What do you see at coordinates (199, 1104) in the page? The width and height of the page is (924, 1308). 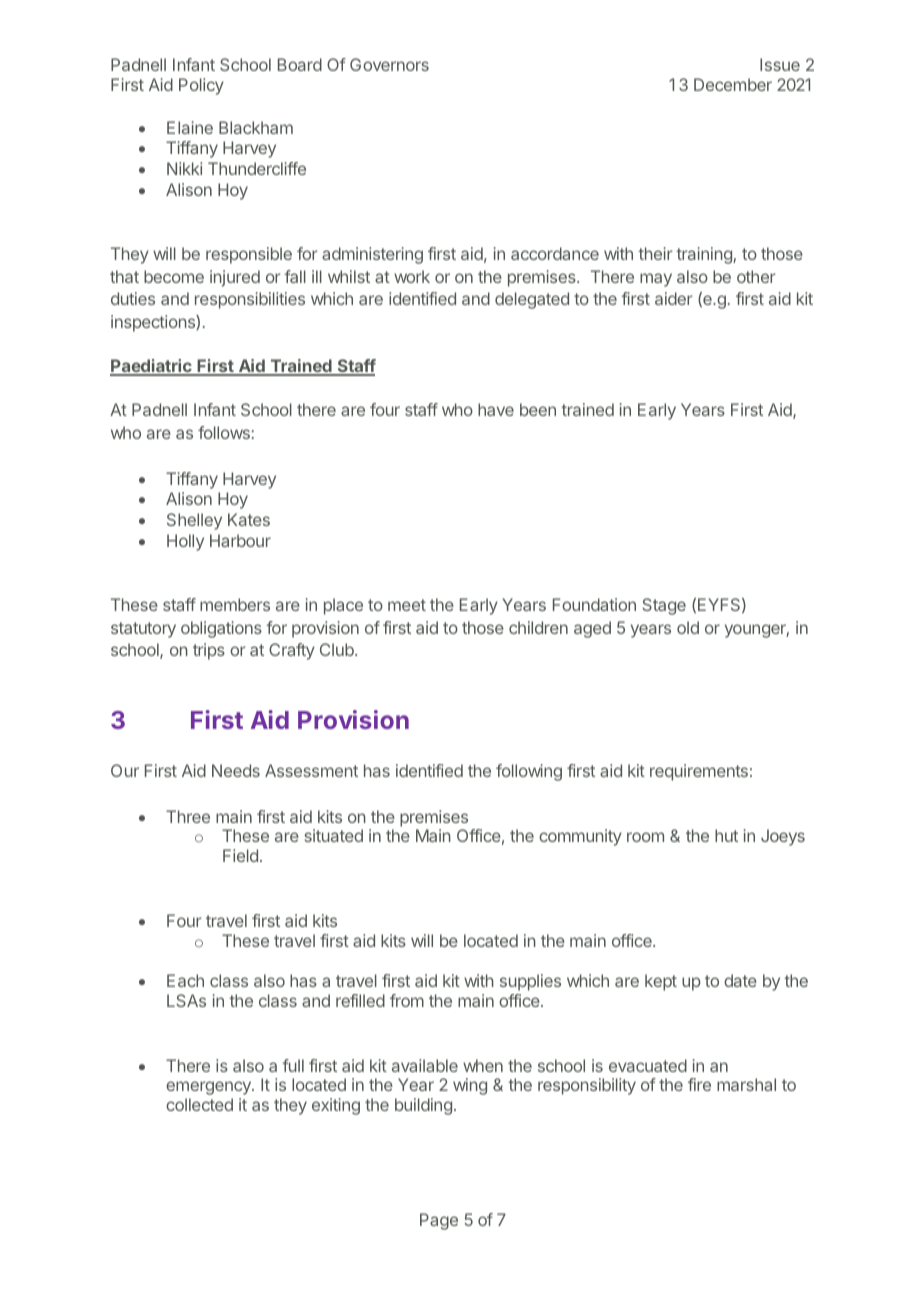 I see `collected` at bounding box center [199, 1104].
